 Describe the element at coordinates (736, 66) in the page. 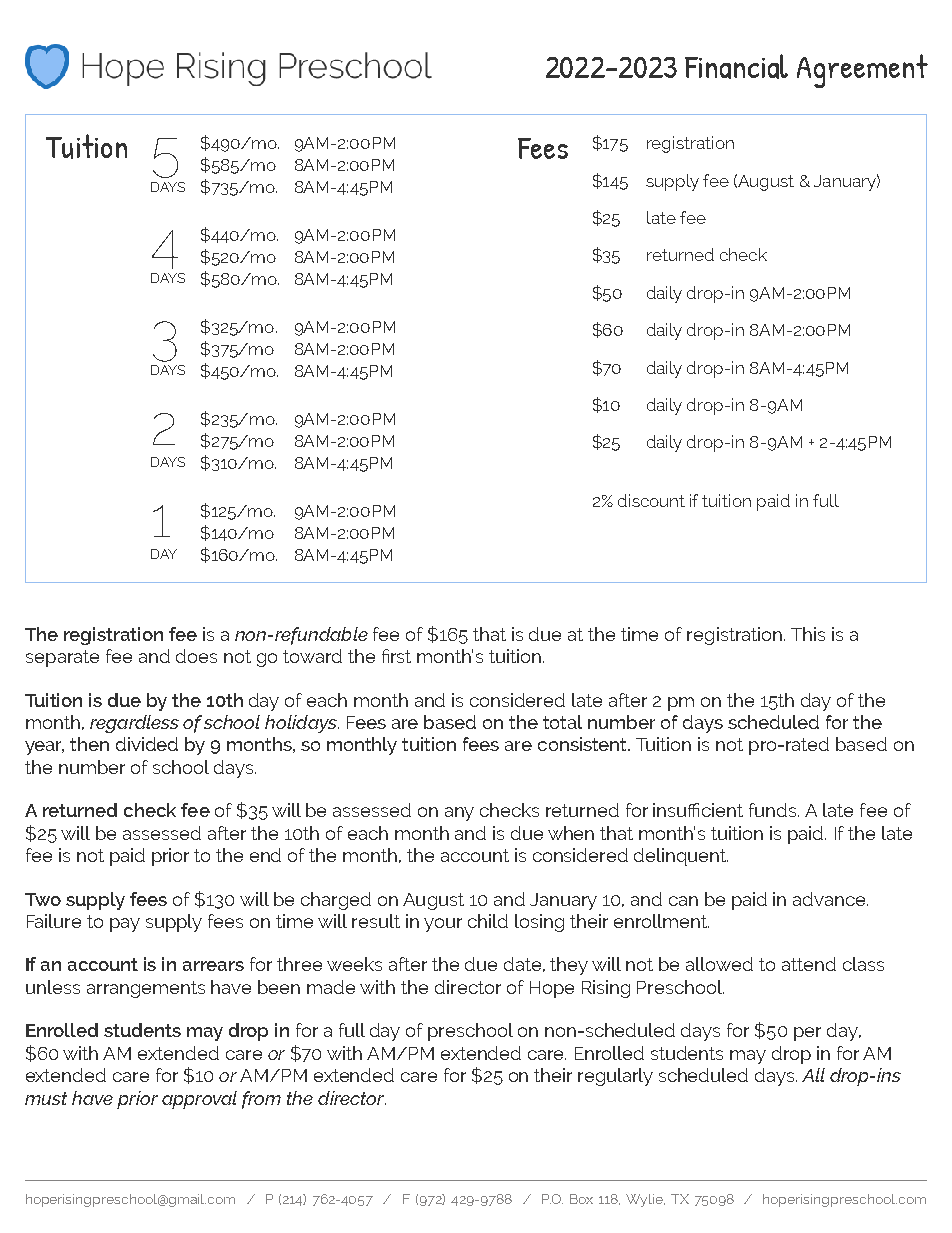

I see `Financial` at that location.
